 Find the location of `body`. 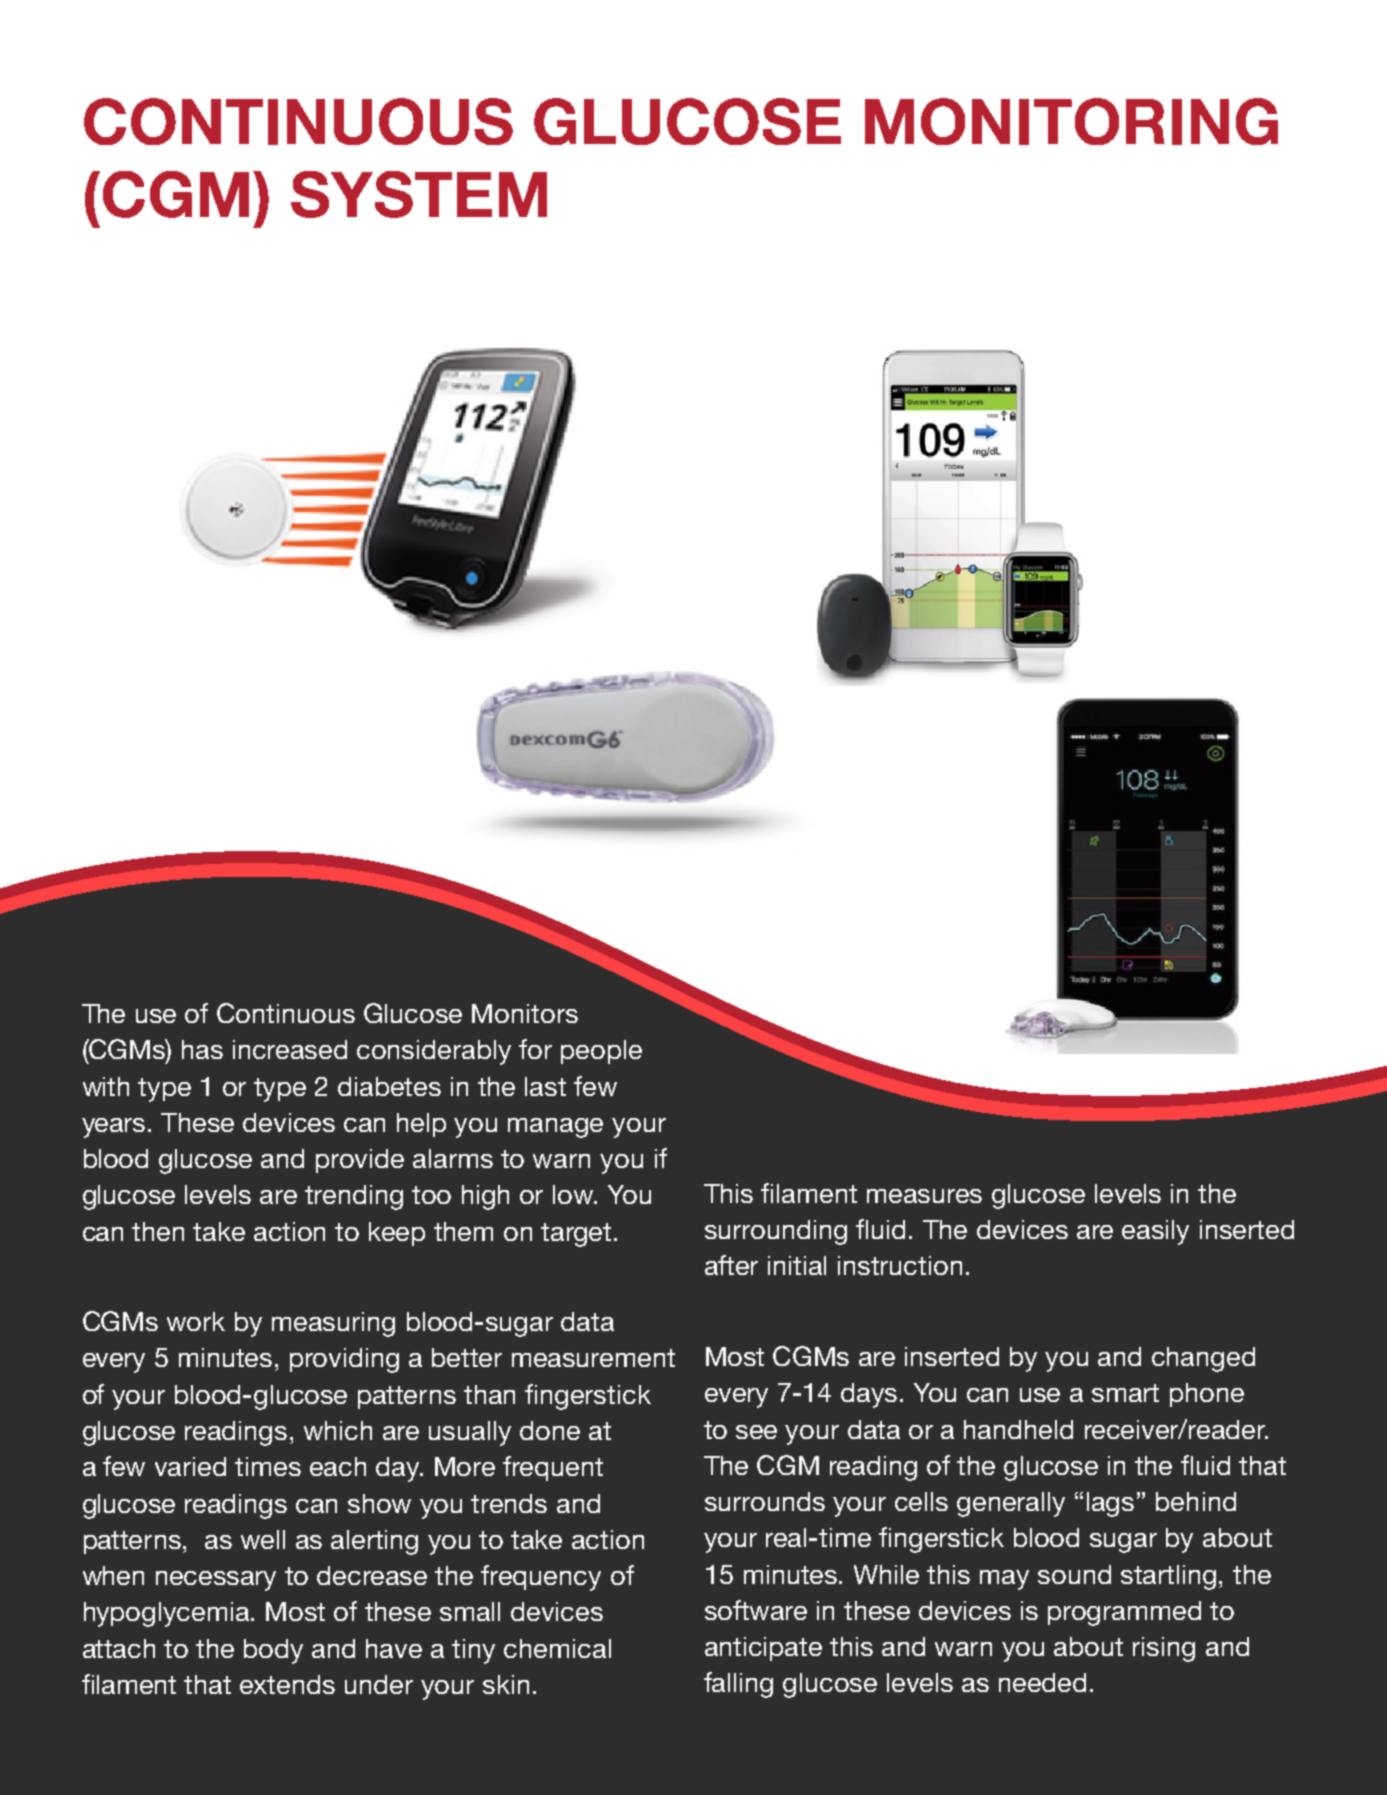

body is located at coordinates (273, 1651).
